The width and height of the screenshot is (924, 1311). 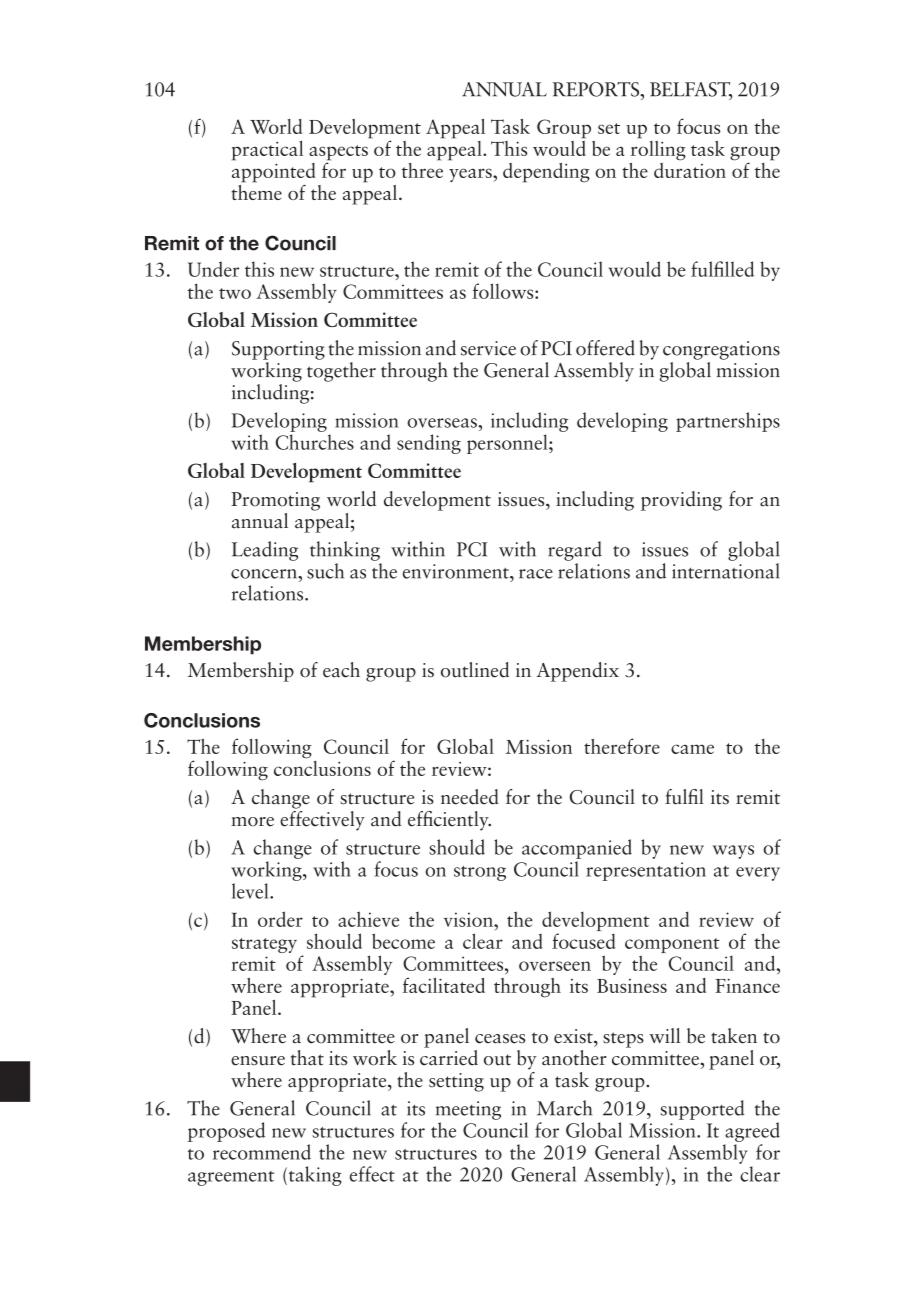 I want to click on congregations, so click(x=721, y=350).
